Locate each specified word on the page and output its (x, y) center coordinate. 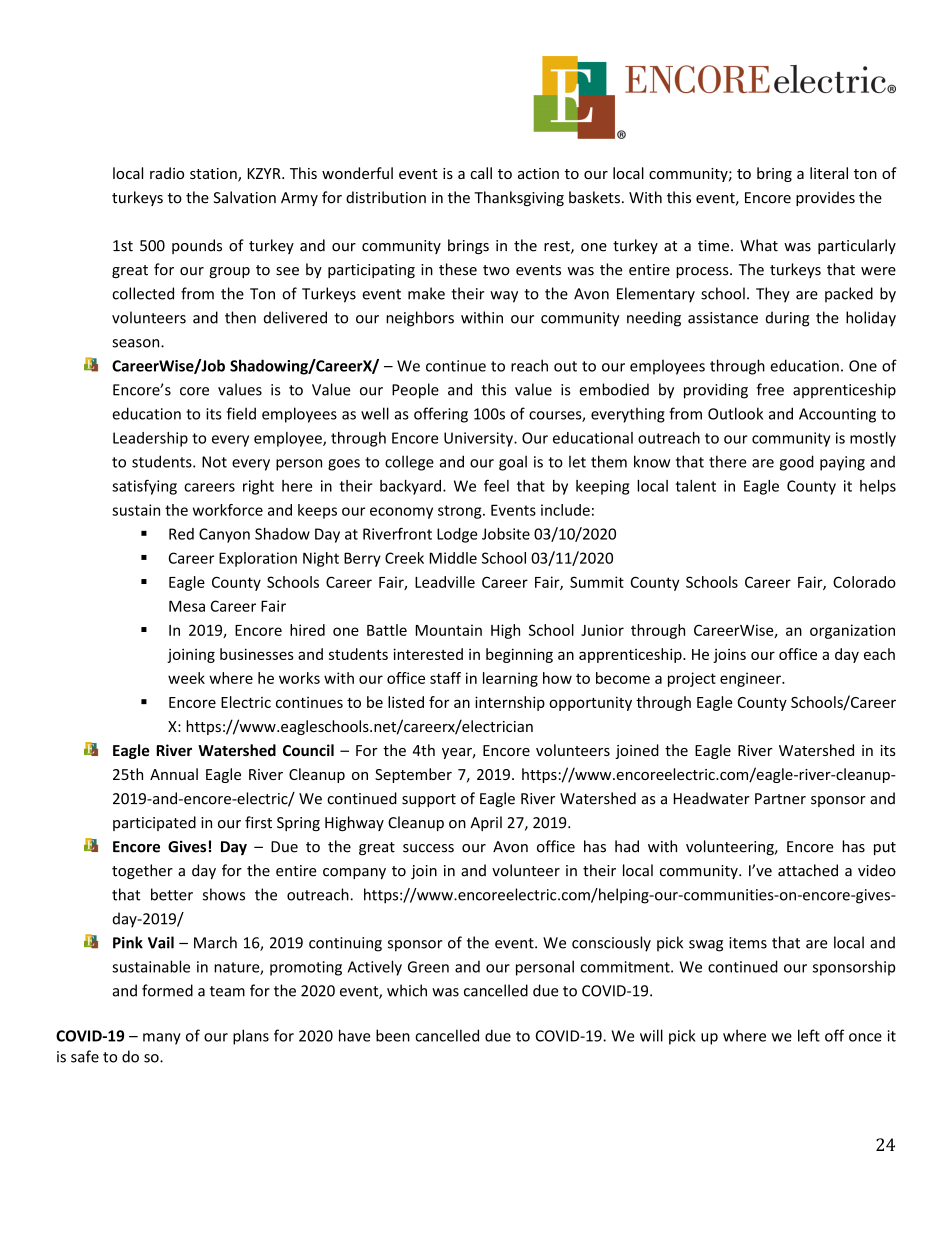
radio (167, 173)
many (162, 1039)
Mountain (449, 630)
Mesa (187, 606)
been (393, 1035)
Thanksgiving (519, 198)
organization (852, 631)
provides (825, 198)
